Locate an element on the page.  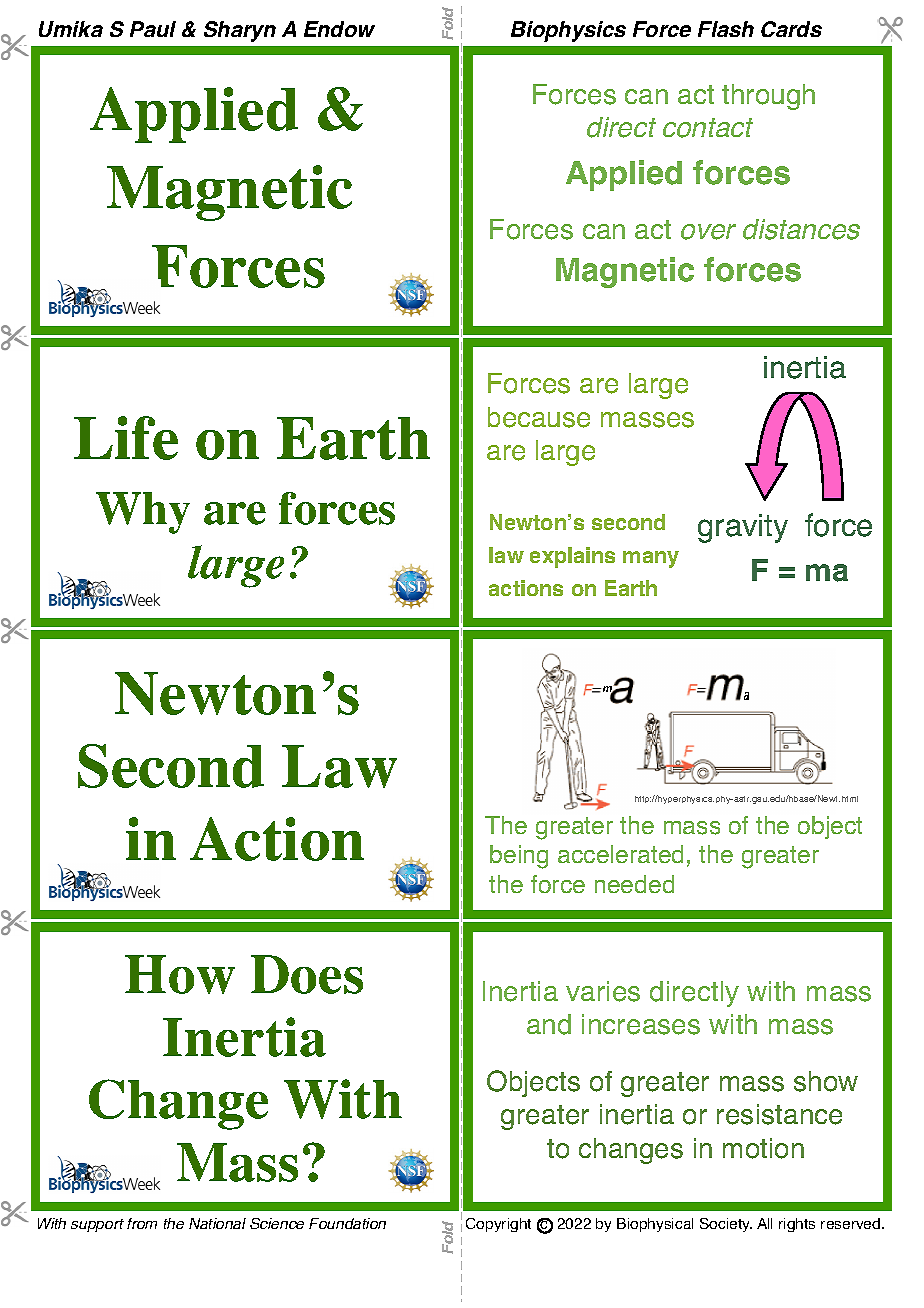
Does is located at coordinates (307, 974).
